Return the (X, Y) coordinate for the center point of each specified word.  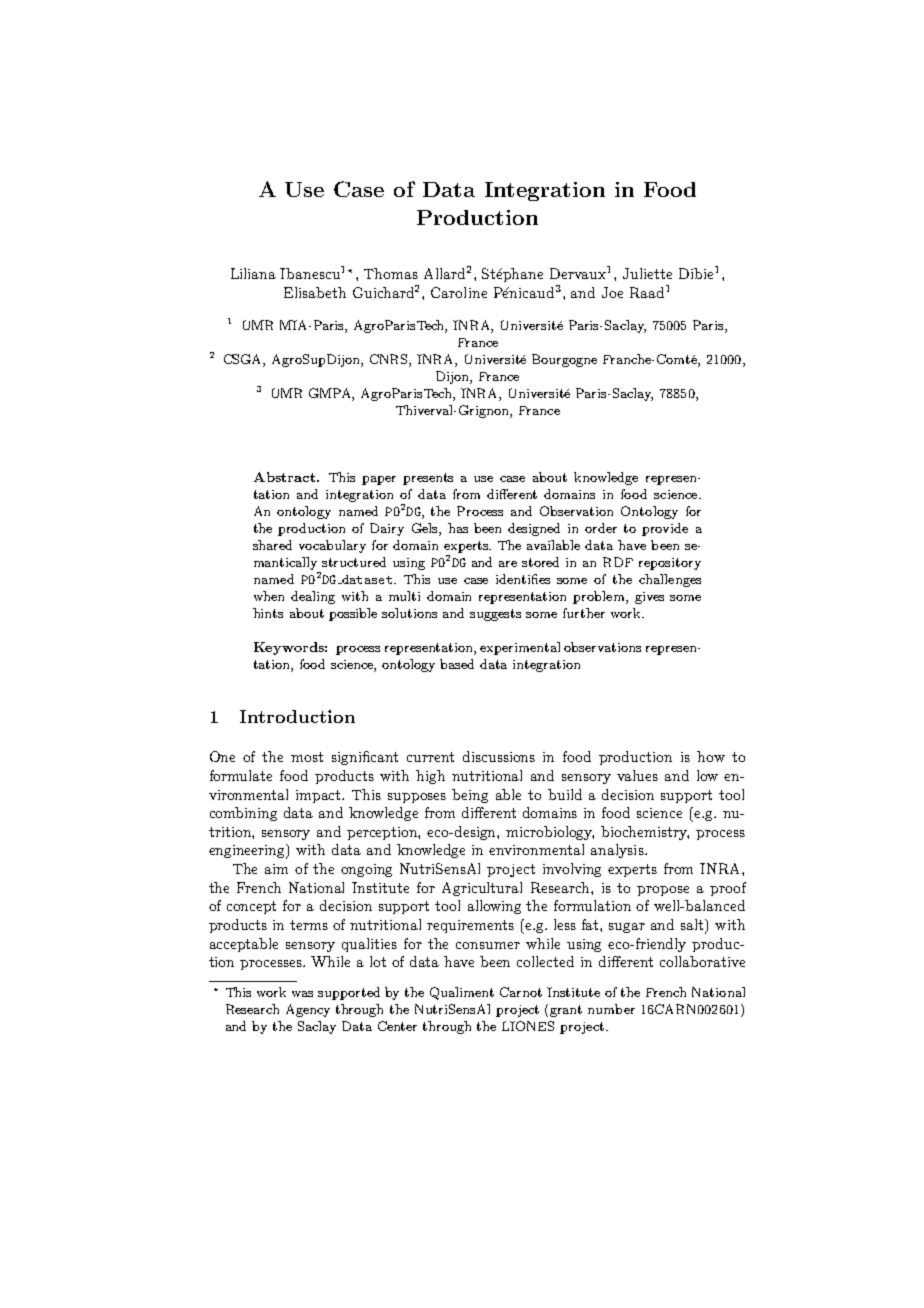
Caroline (459, 292)
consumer (488, 945)
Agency (308, 1010)
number (611, 1009)
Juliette (647, 273)
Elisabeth (315, 292)
